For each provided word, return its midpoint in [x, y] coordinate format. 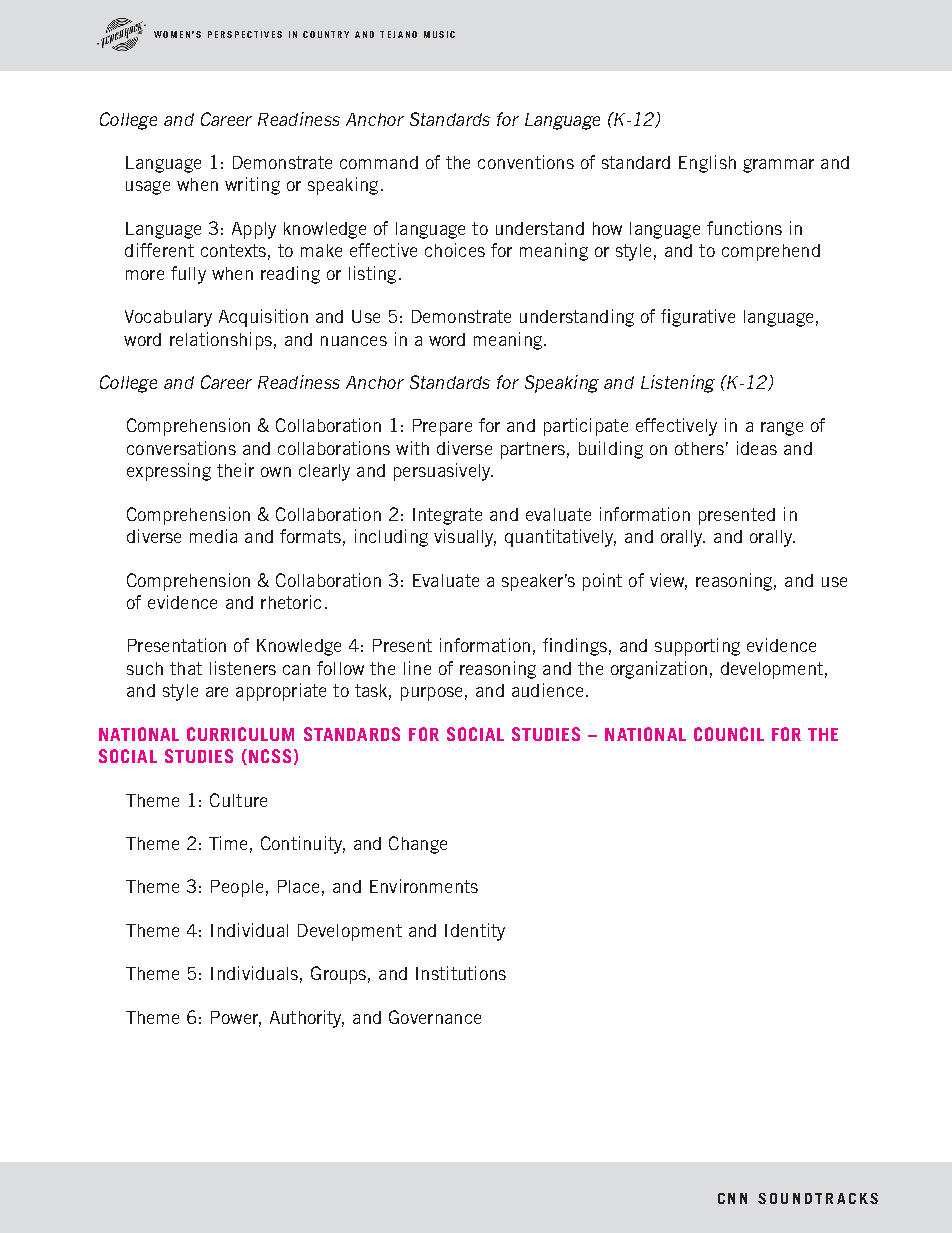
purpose [431, 694]
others [699, 448]
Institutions [461, 973]
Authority [307, 1019]
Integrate [447, 516]
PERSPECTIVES [245, 34]
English [707, 164]
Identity [475, 932]
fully [188, 275]
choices [455, 250]
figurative [698, 318]
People [237, 888]
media [213, 536]
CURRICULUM [240, 734]
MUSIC [439, 34]
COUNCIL [729, 734]
